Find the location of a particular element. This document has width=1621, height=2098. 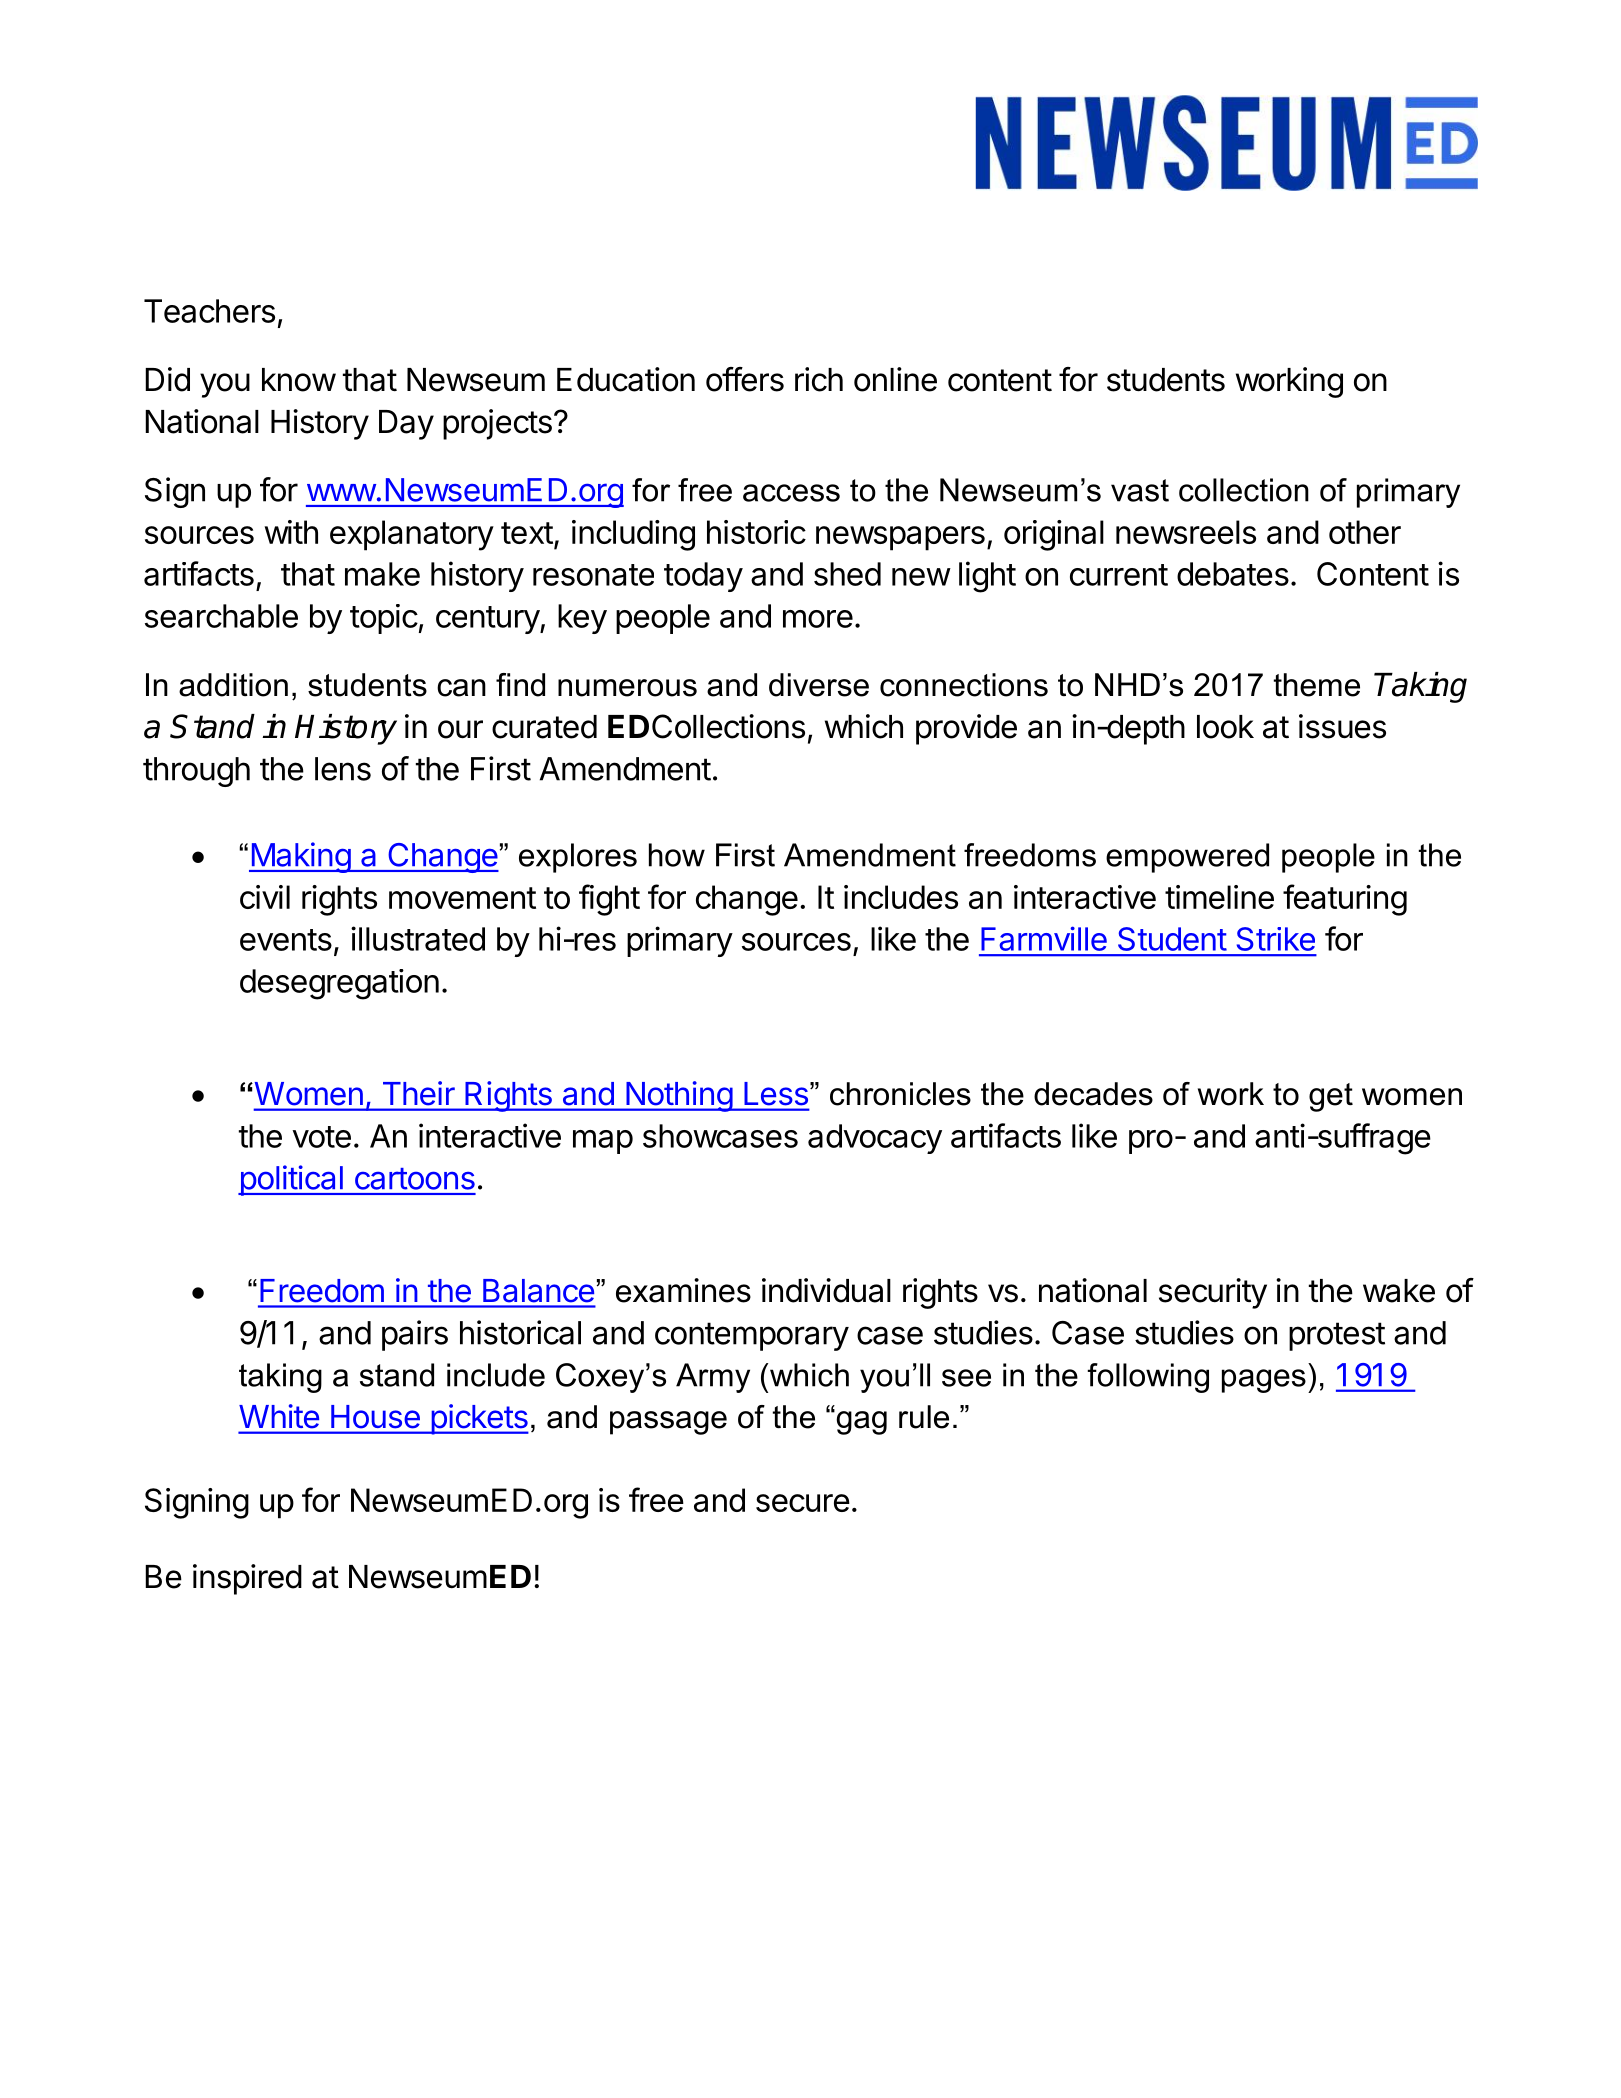

rich is located at coordinates (819, 379).
